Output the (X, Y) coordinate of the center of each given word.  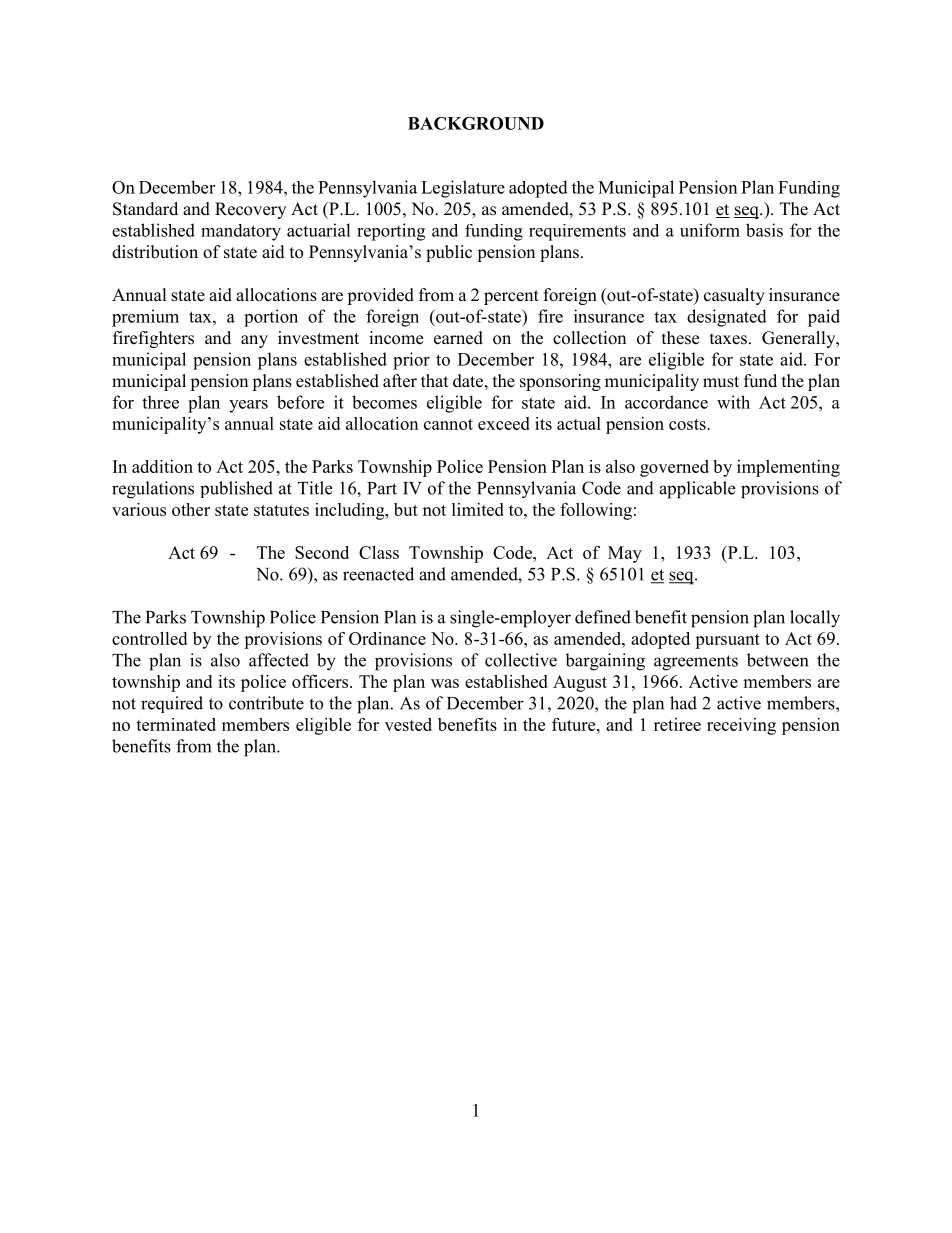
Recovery (250, 210)
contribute (266, 703)
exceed (504, 423)
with (733, 402)
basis (764, 230)
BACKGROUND (476, 123)
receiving (741, 726)
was (445, 683)
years (248, 406)
